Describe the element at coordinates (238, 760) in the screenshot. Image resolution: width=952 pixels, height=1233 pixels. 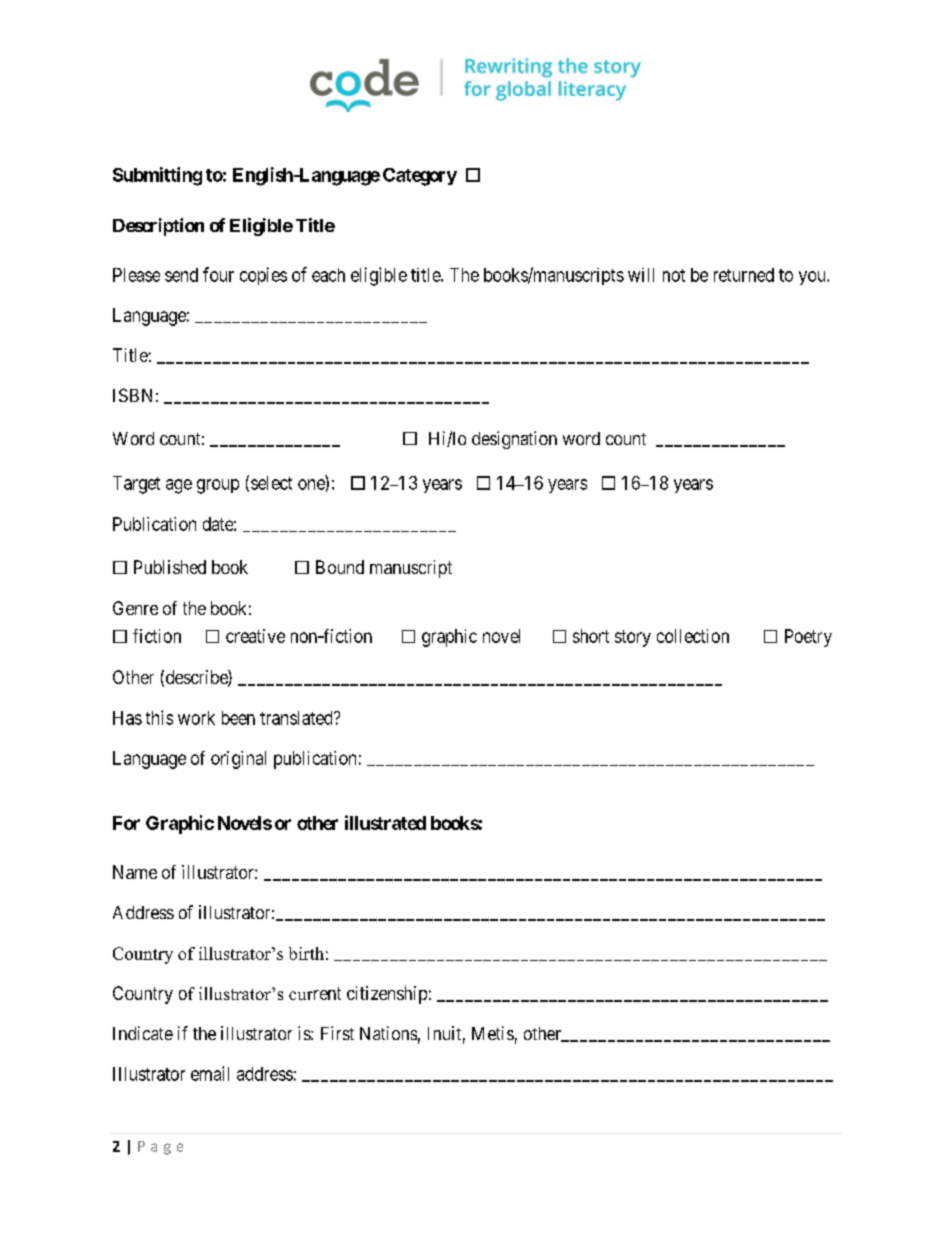
I see `original` at that location.
